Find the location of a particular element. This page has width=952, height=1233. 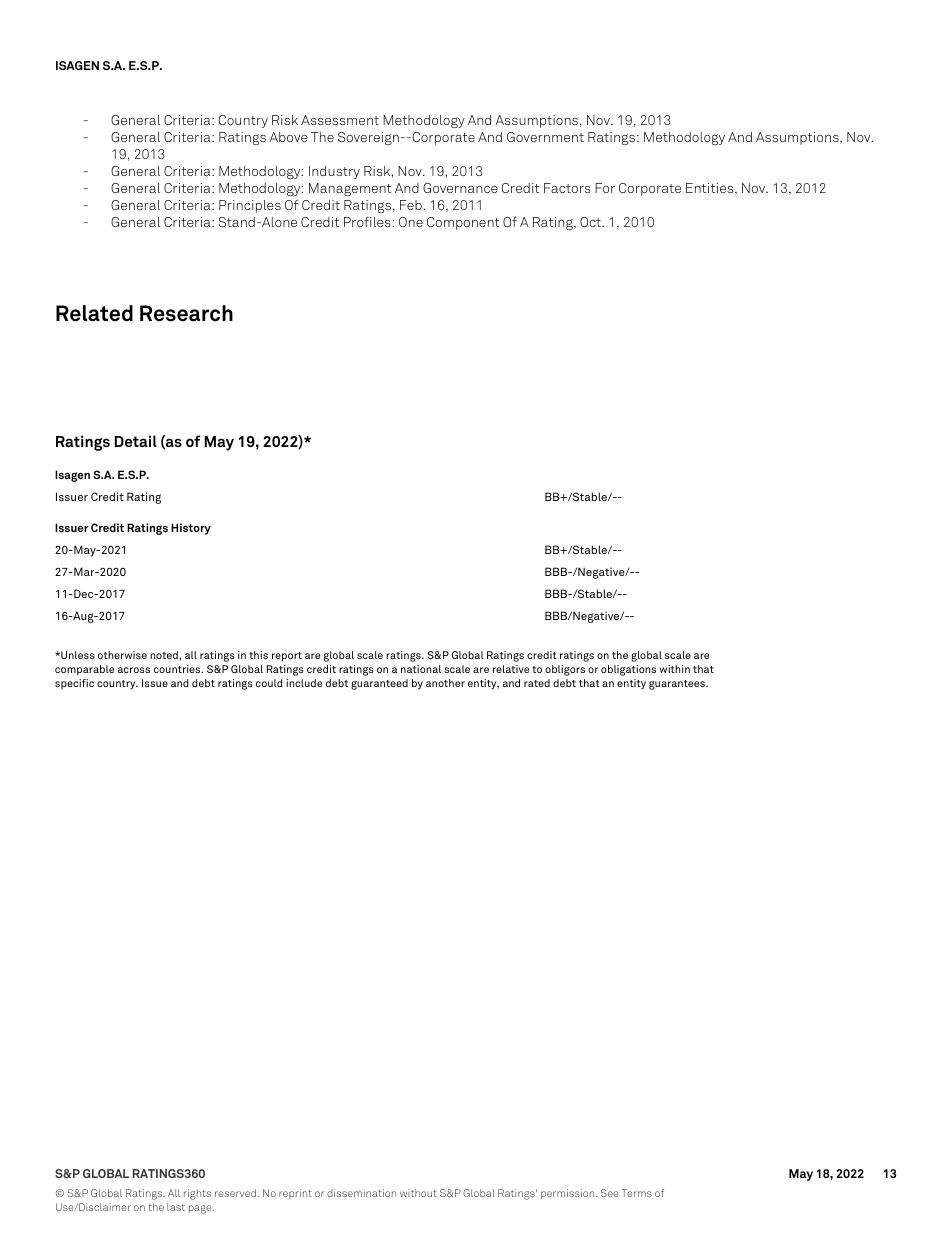

Industry is located at coordinates (334, 172).
